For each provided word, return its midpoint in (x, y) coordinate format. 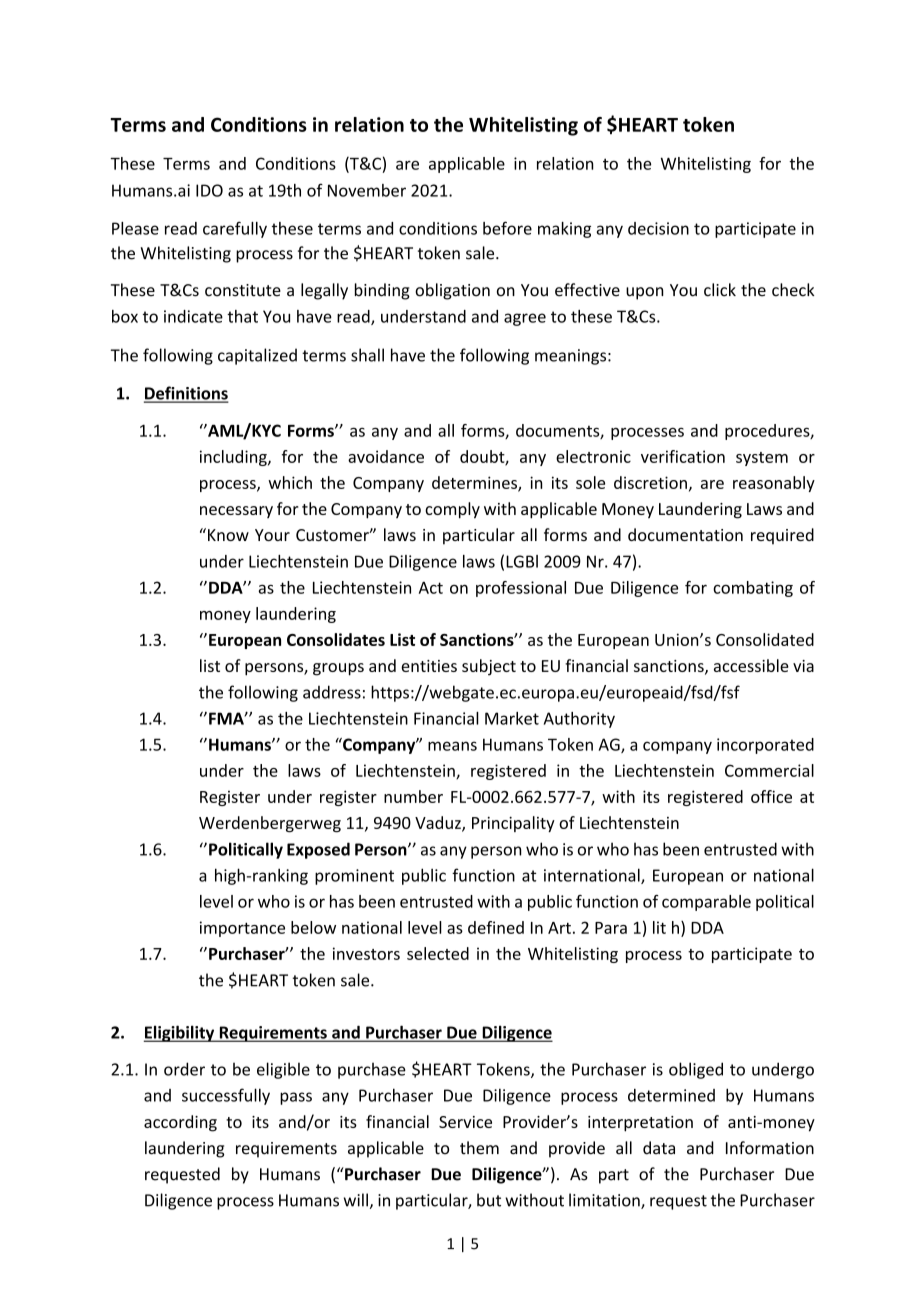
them (479, 1148)
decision (658, 228)
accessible (751, 665)
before (507, 228)
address (332, 692)
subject (489, 667)
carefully (235, 229)
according (180, 1123)
